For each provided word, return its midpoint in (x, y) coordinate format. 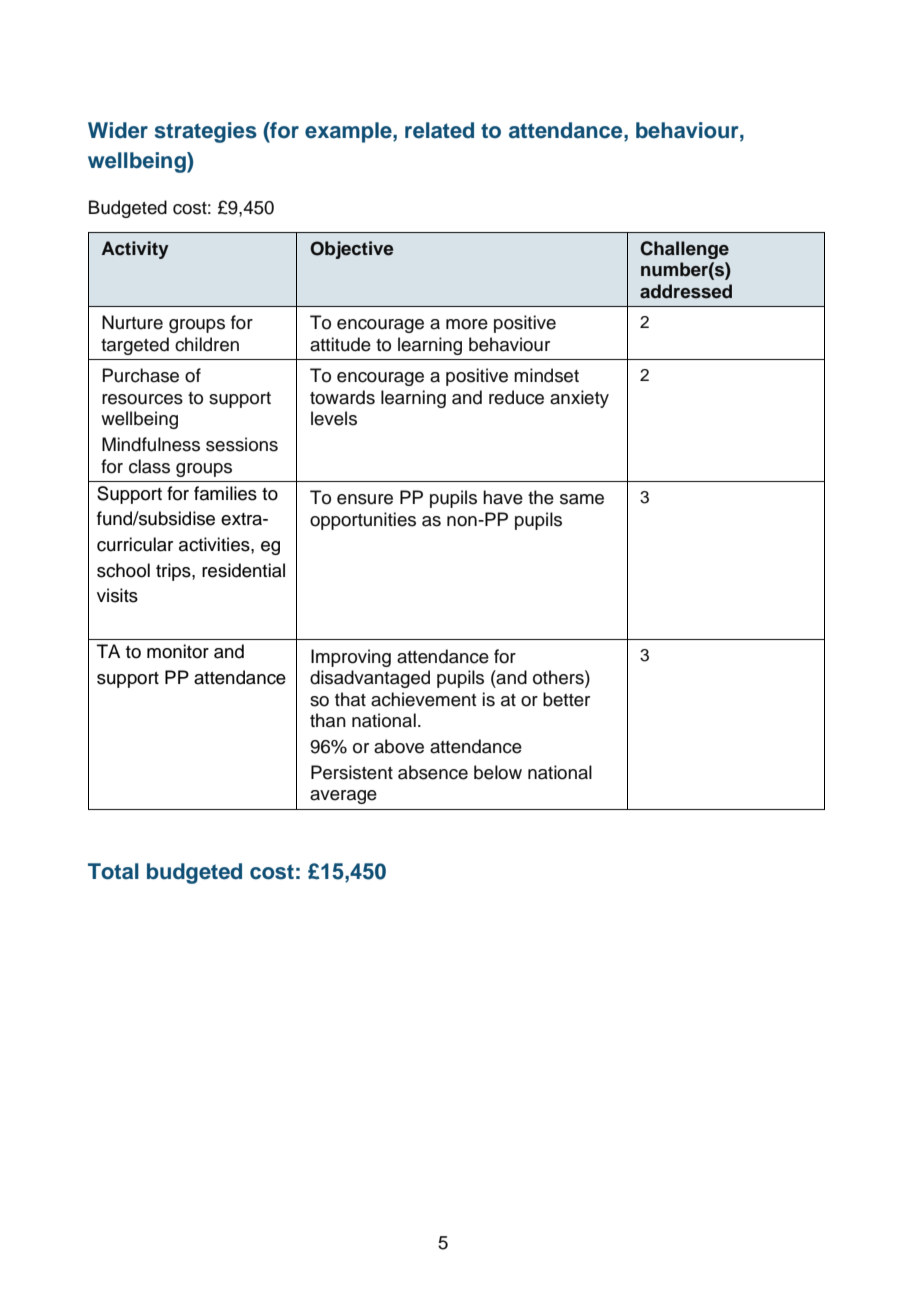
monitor (178, 651)
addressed (686, 291)
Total (113, 871)
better (566, 699)
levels (334, 418)
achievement (423, 699)
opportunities (363, 521)
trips (174, 572)
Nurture (132, 322)
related (439, 130)
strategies (206, 132)
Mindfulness (151, 444)
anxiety (579, 399)
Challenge (684, 250)
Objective (351, 250)
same (582, 499)
